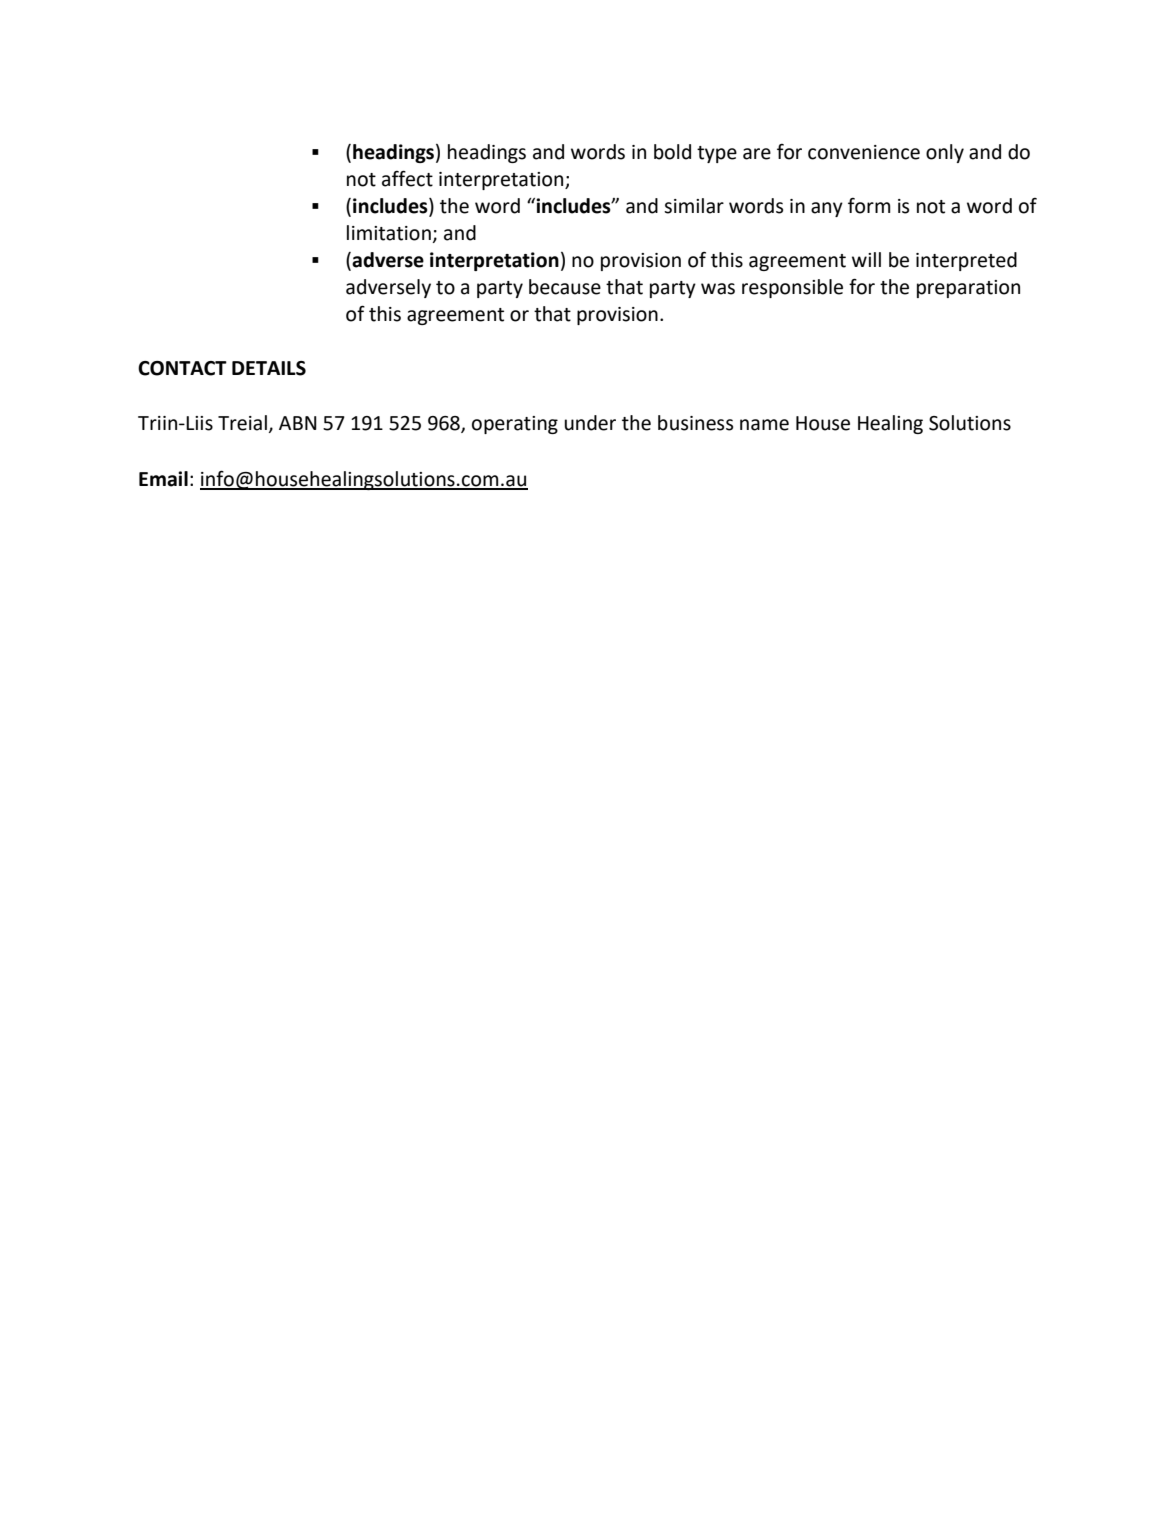 Image resolution: width=1175 pixels, height=1520 pixels. Describe the element at coordinates (764, 425) in the page. I see `name` at that location.
